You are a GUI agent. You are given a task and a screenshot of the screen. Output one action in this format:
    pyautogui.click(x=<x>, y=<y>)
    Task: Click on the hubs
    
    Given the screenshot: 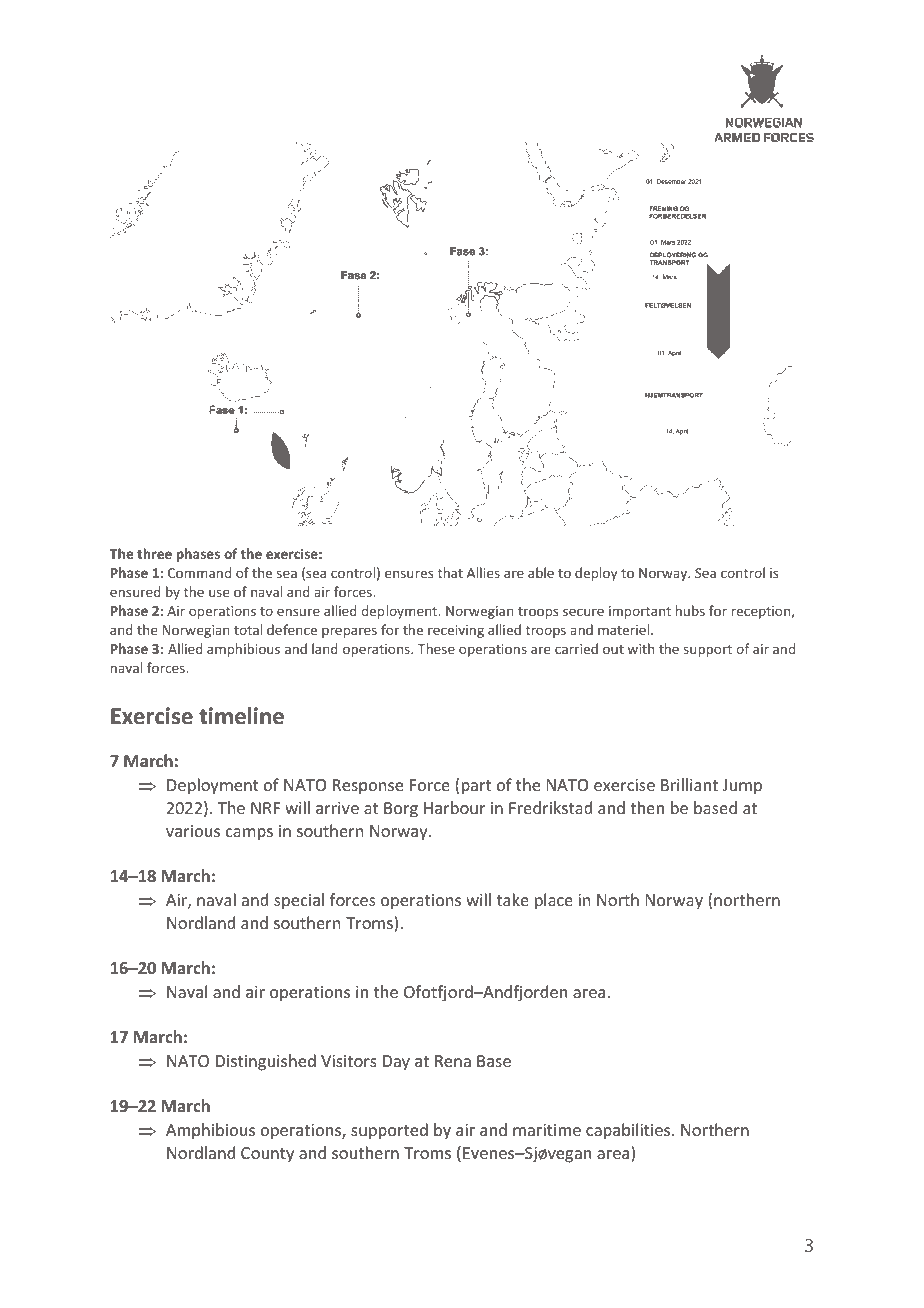 What is the action you would take?
    pyautogui.click(x=690, y=610)
